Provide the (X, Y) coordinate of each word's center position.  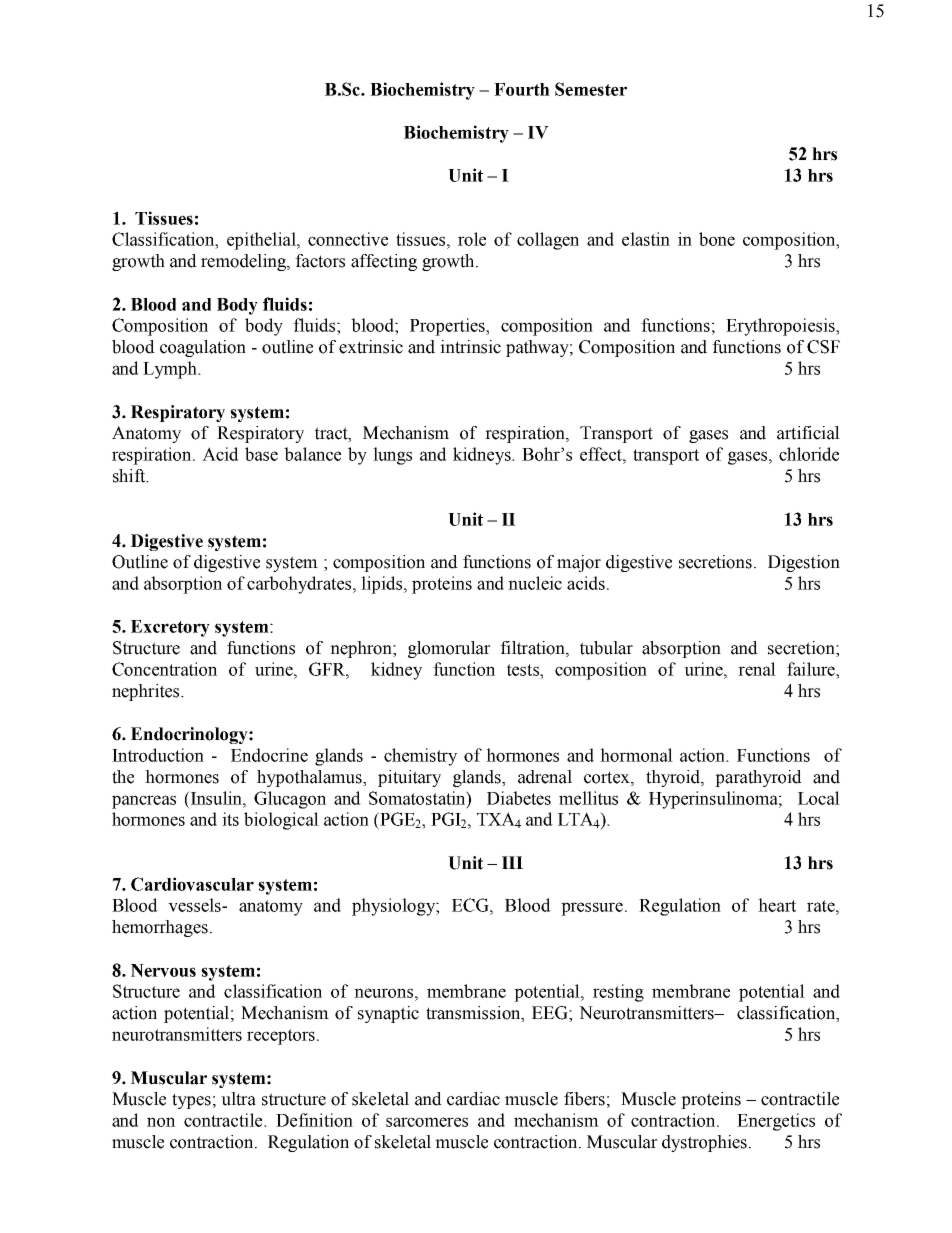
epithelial (262, 241)
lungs (392, 456)
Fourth (522, 89)
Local (819, 798)
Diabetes (519, 798)
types (191, 1101)
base (261, 454)
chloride (809, 454)
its (230, 819)
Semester (591, 89)
